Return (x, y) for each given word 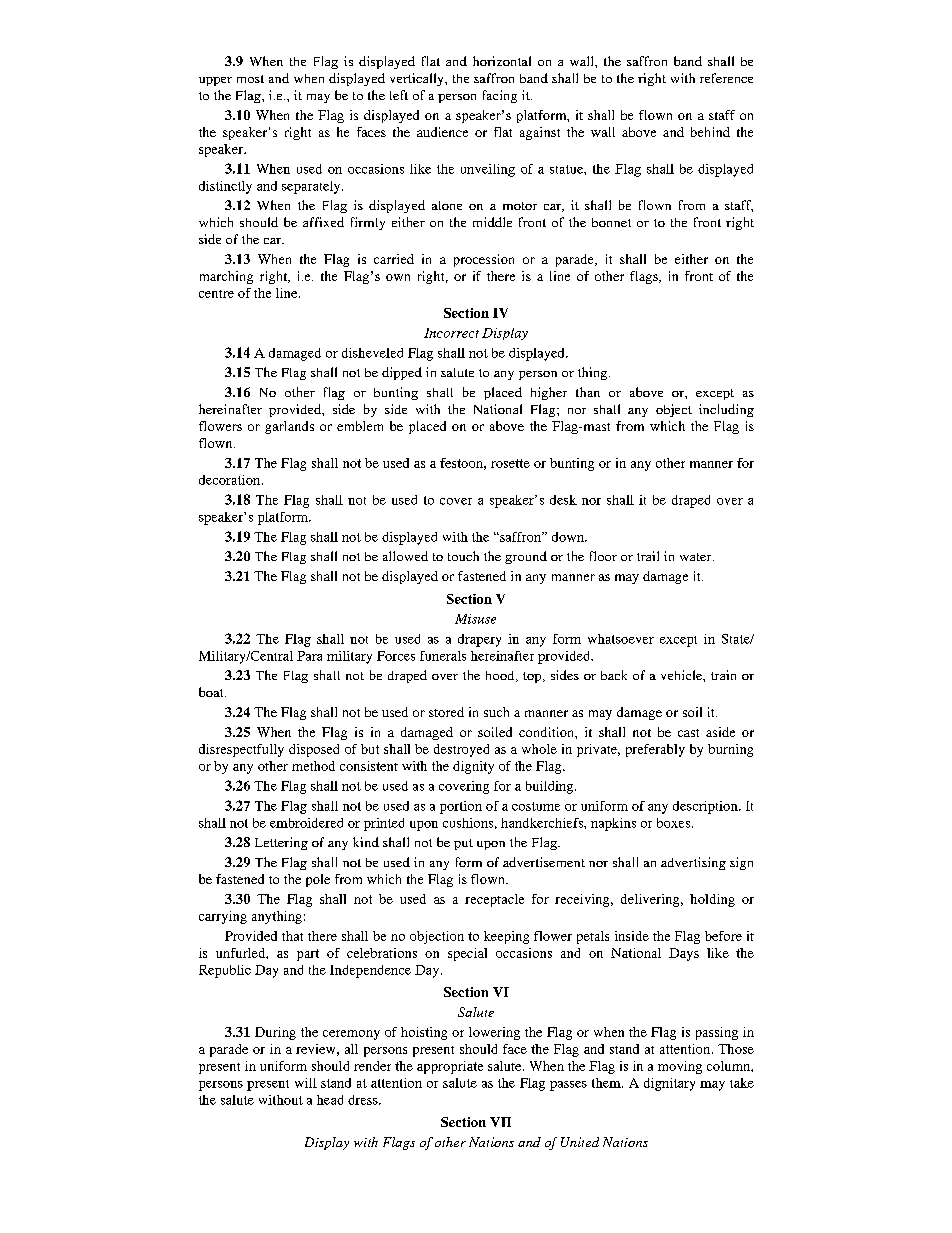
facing (500, 96)
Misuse (475, 619)
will (306, 1083)
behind (710, 132)
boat (212, 692)
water (697, 557)
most (250, 79)
